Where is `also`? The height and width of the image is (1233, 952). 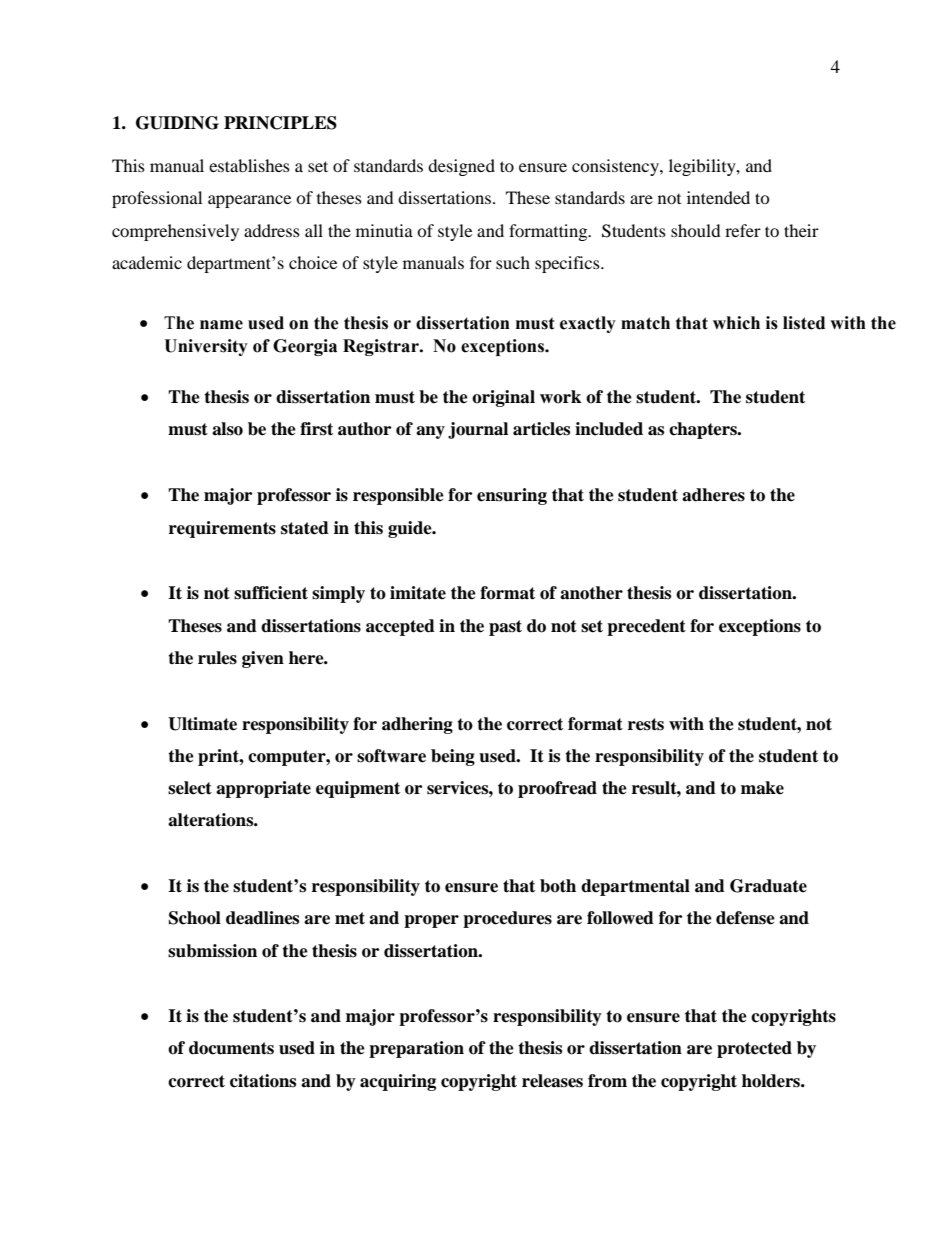
also is located at coordinates (227, 429).
